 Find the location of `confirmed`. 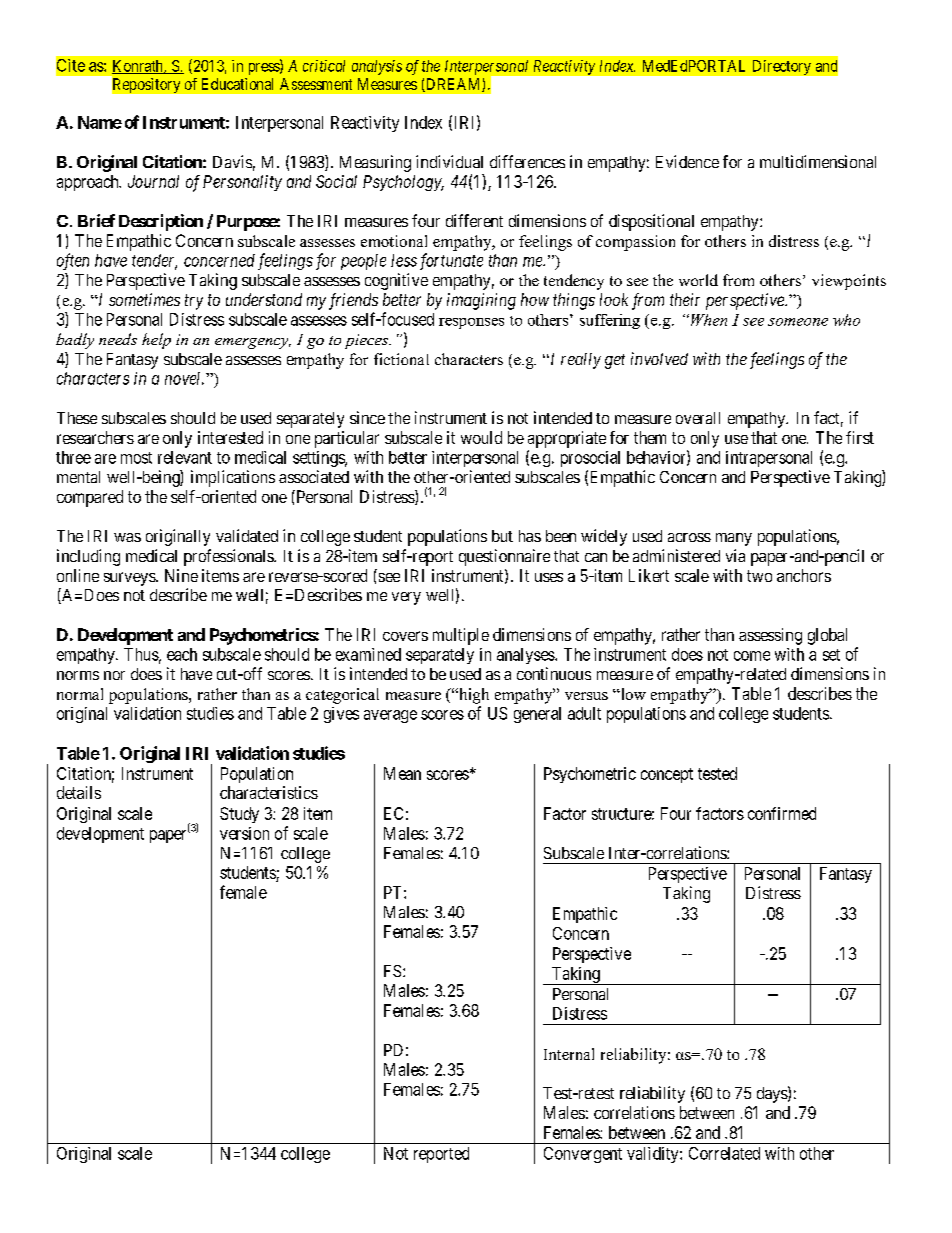

confirmed is located at coordinates (782, 813).
